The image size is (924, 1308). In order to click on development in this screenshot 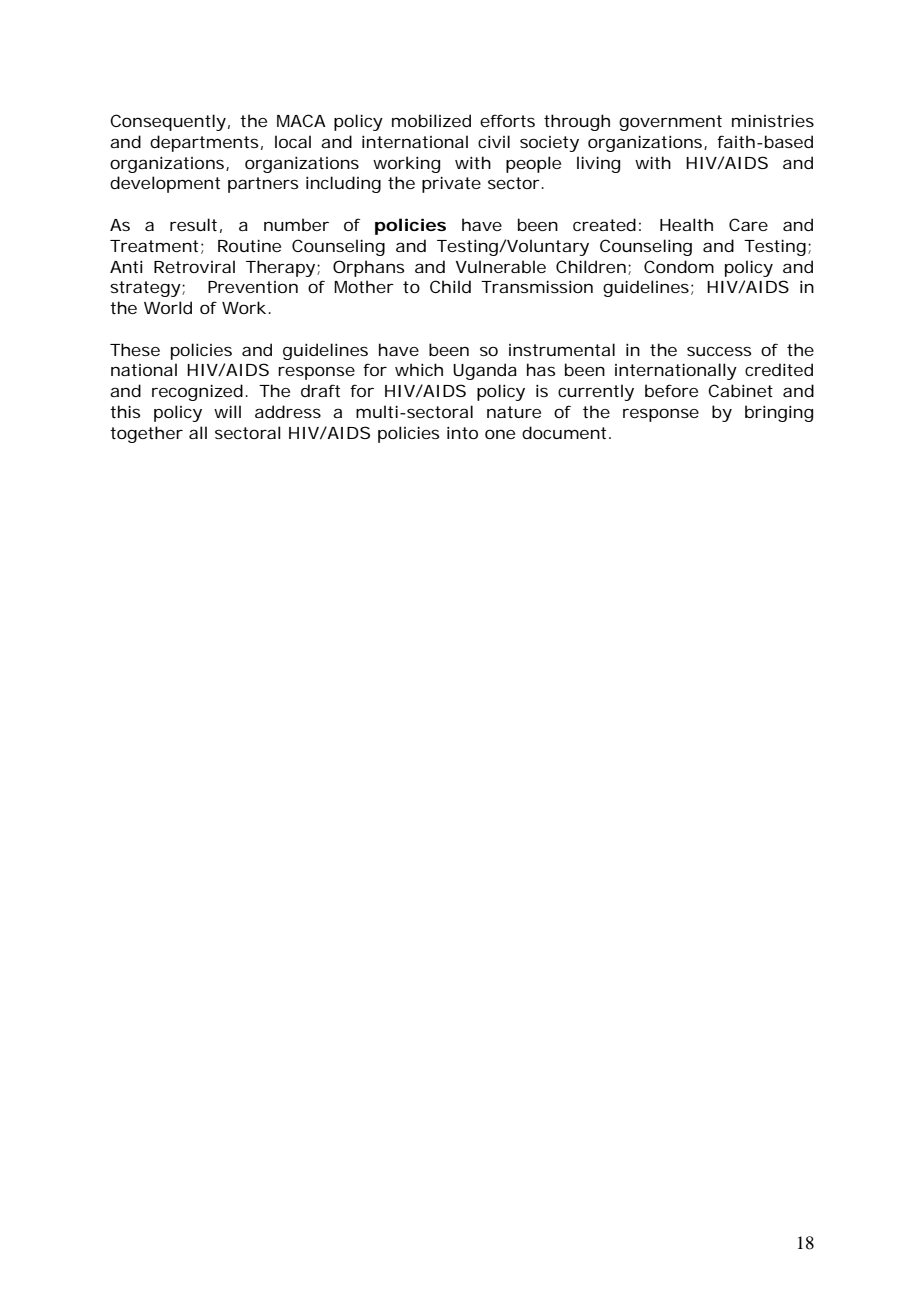, I will do `click(165, 184)`.
